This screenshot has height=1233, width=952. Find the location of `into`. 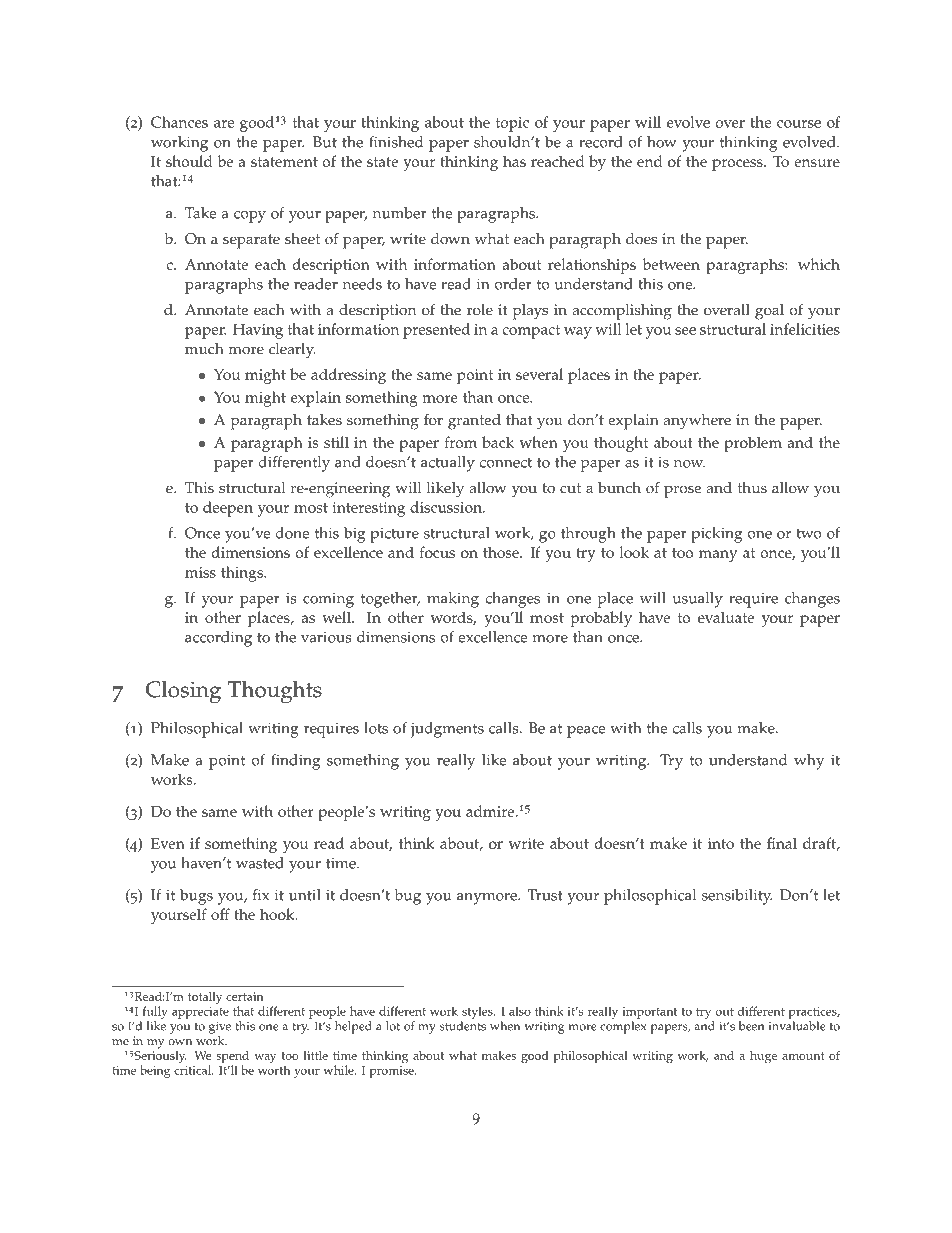

into is located at coordinates (721, 843).
